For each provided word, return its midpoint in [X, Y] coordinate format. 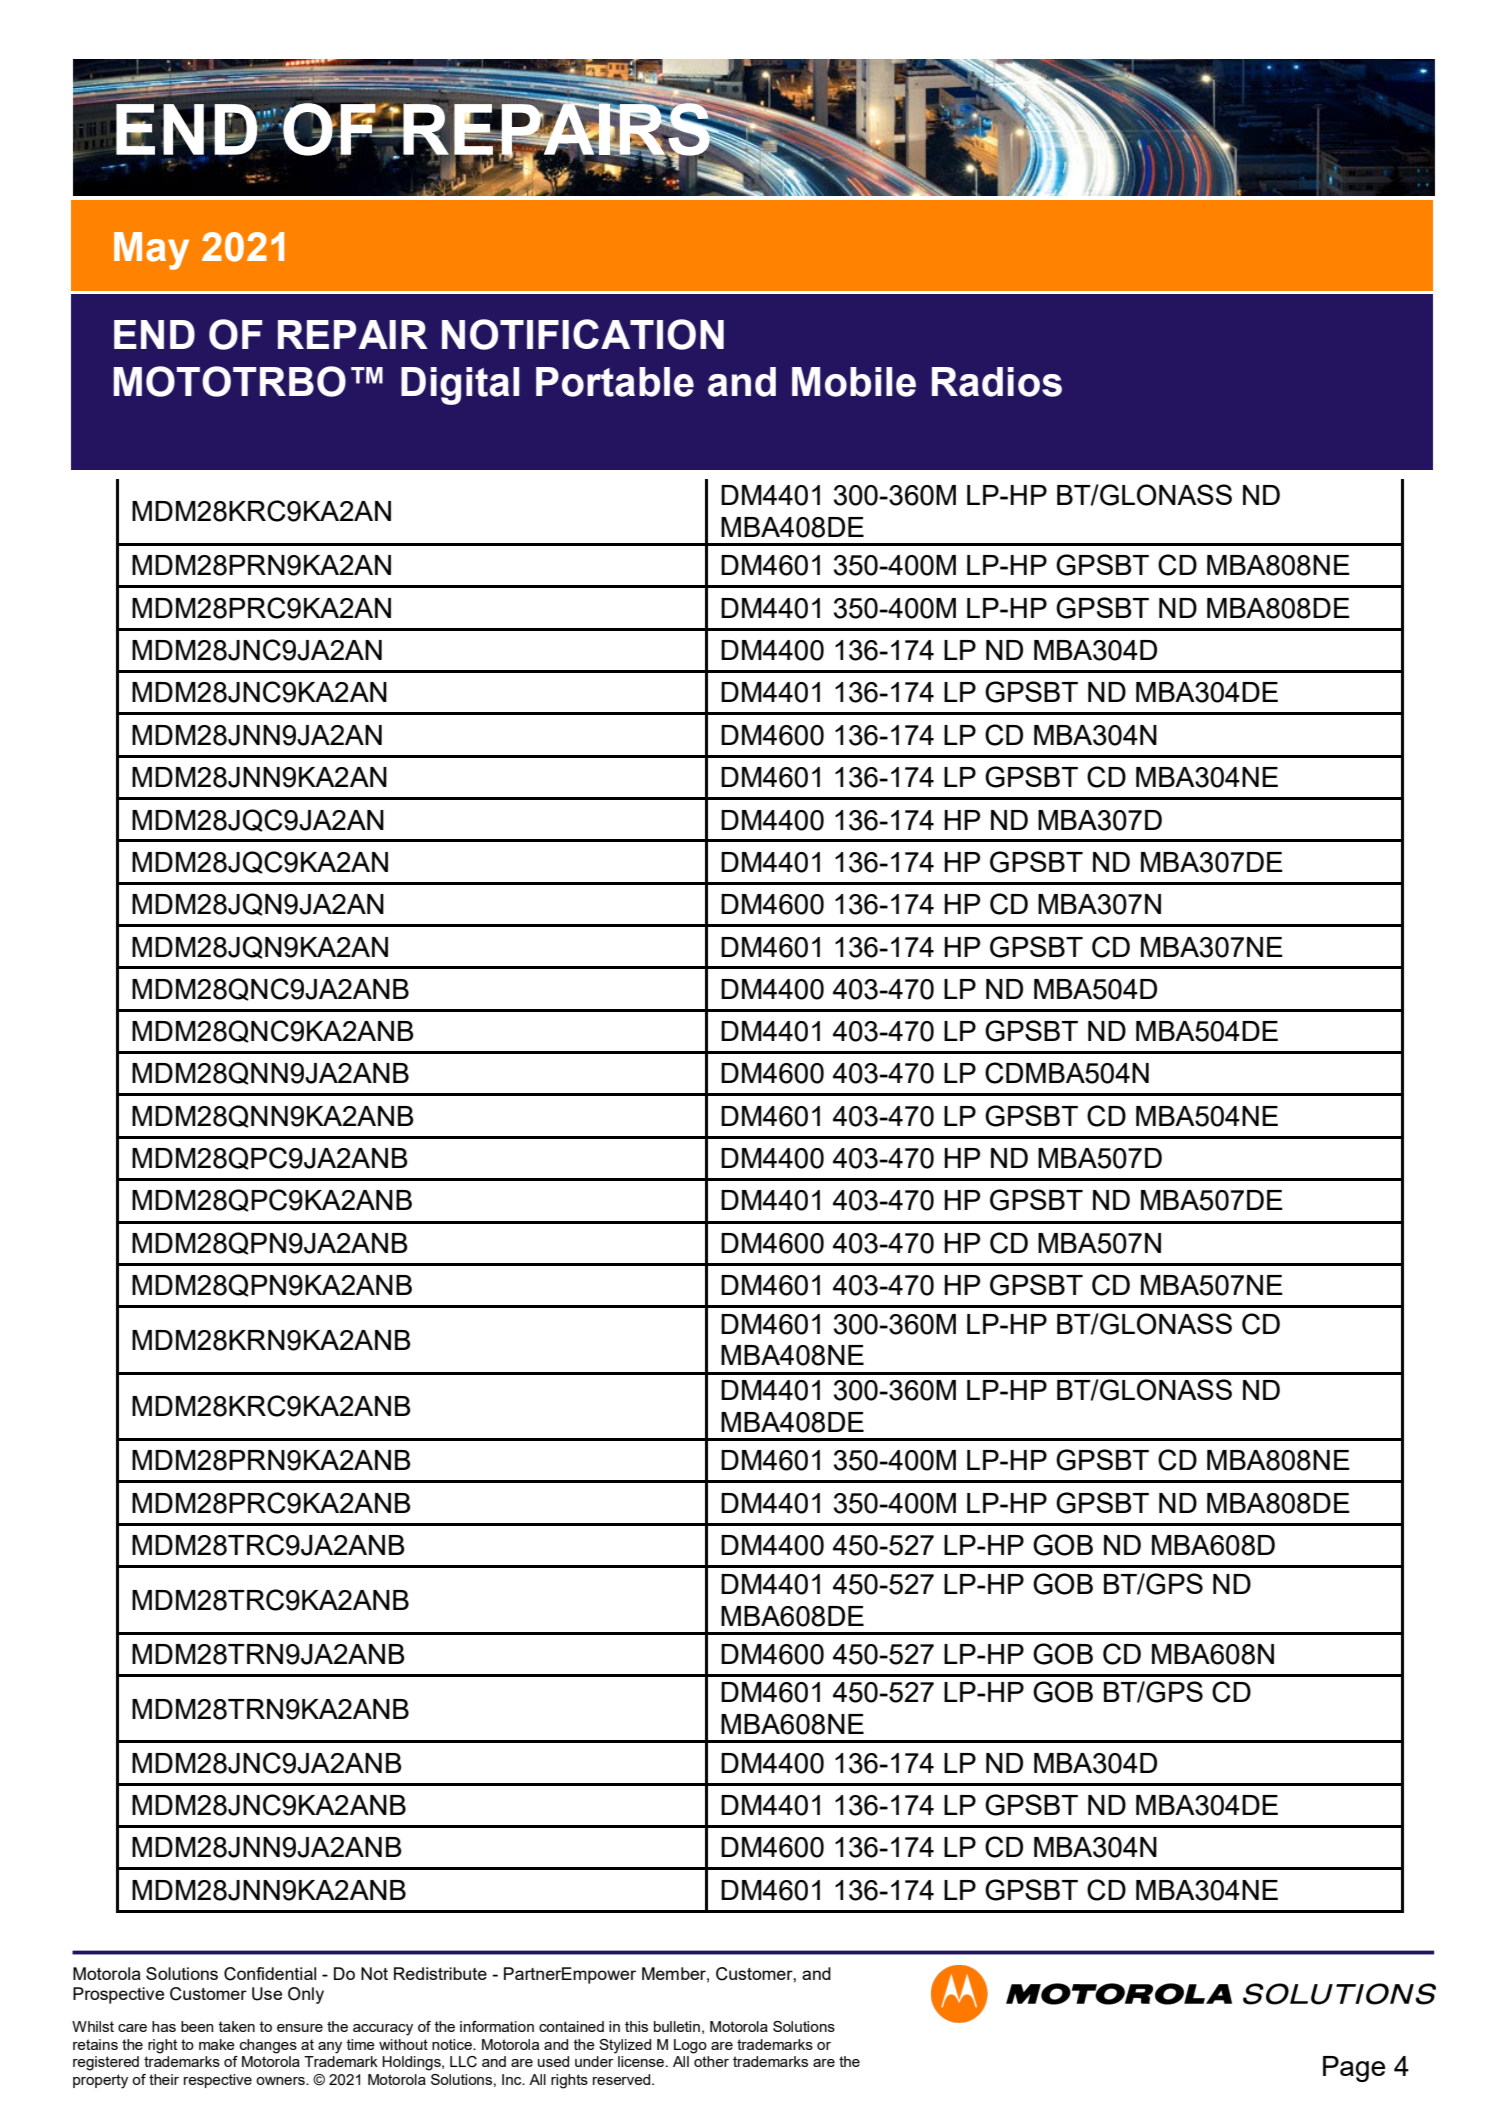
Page [1354, 2069]
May [151, 251]
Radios [997, 382]
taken [236, 2026]
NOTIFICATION [583, 334]
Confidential [270, 1974]
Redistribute [440, 1973]
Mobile [854, 382]
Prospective [118, 1995]
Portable [615, 382]
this [636, 2026]
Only [306, 1995]
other [711, 2061]
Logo [690, 2046]
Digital [460, 386]
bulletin [677, 2026]
